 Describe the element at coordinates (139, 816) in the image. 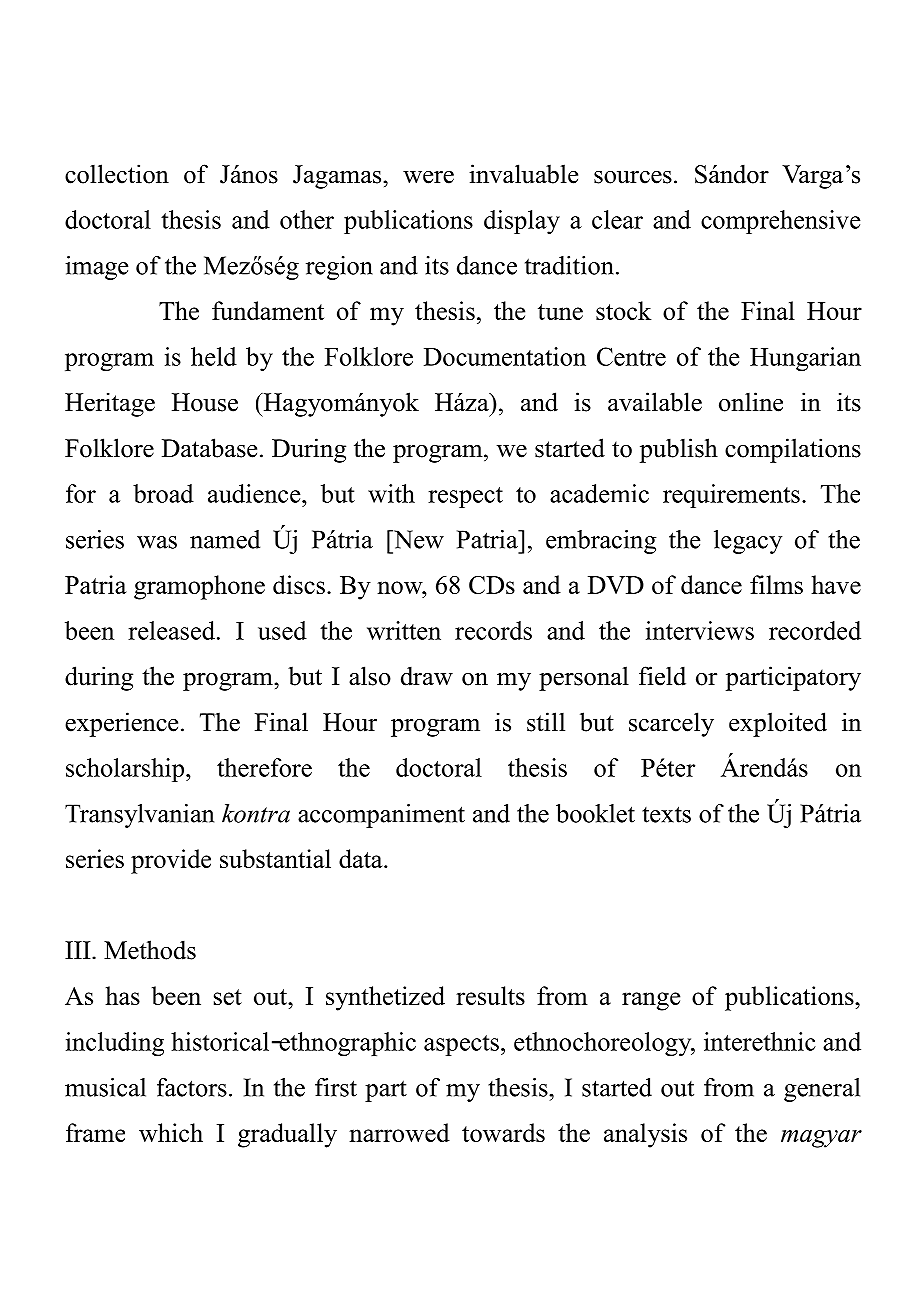

I see `Transylvanian` at that location.
